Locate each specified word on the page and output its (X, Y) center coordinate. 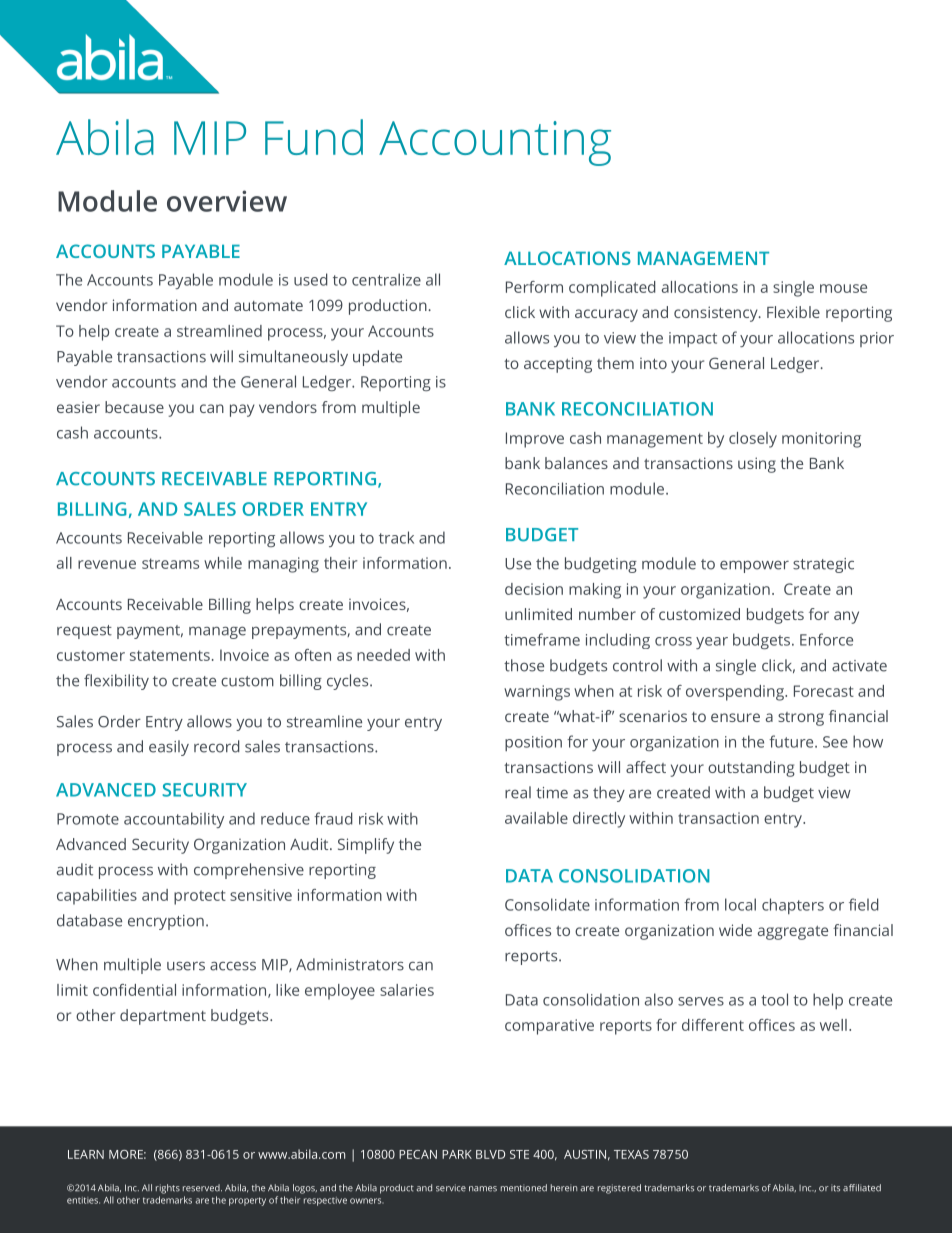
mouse (843, 288)
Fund (314, 137)
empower (754, 566)
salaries (407, 990)
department (163, 1017)
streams (170, 563)
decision (534, 589)
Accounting (495, 143)
